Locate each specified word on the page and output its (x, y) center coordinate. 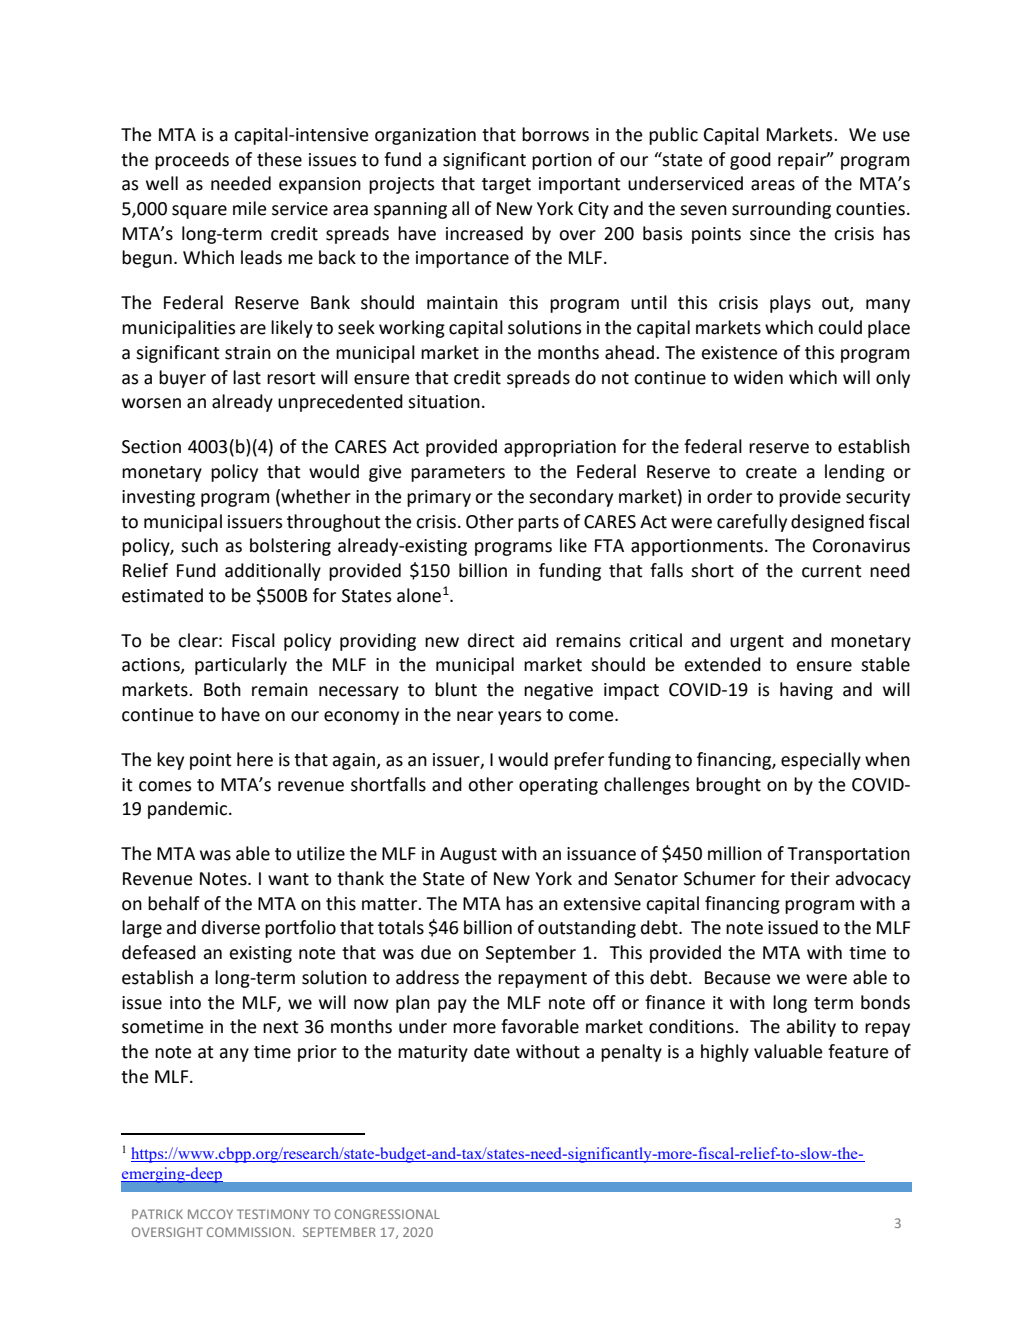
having (806, 691)
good (750, 161)
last (247, 377)
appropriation (560, 448)
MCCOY (210, 1214)
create (771, 472)
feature (858, 1051)
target (506, 186)
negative (558, 691)
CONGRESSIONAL (387, 1214)
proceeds (192, 161)
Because (738, 978)
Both (222, 689)
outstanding (587, 929)
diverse (231, 927)
